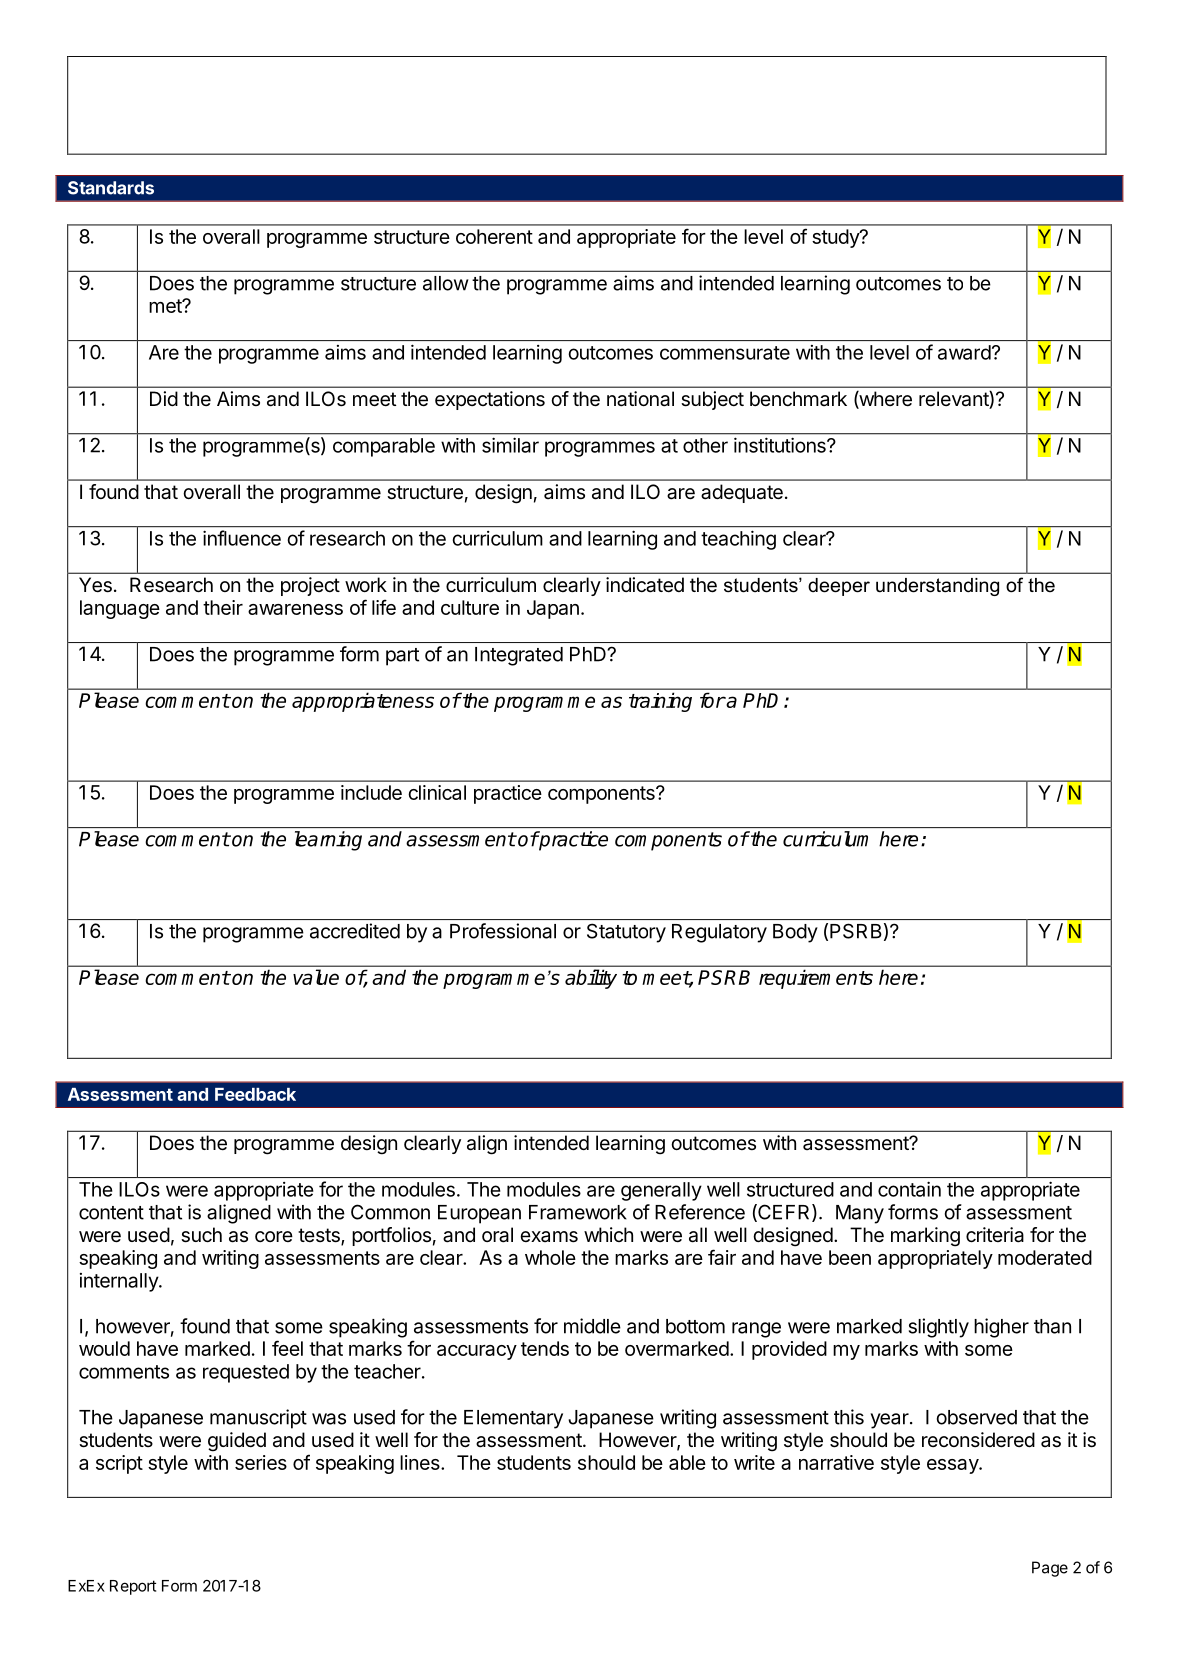  Describe the element at coordinates (836, 238) in the screenshot. I see `study` at that location.
